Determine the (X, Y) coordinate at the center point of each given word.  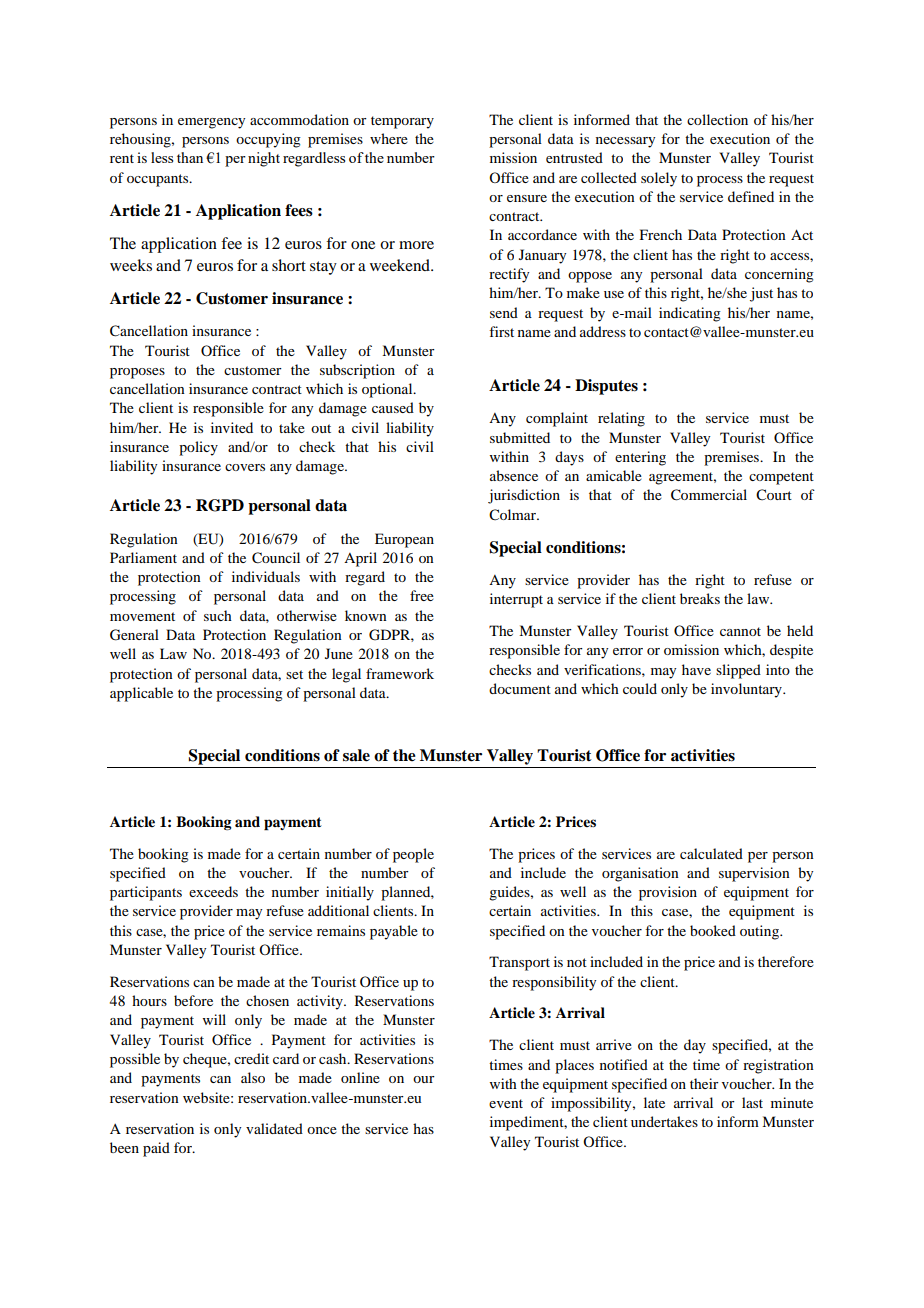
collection (717, 119)
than (190, 157)
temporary (402, 122)
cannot (740, 631)
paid (156, 1149)
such (218, 615)
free (422, 595)
